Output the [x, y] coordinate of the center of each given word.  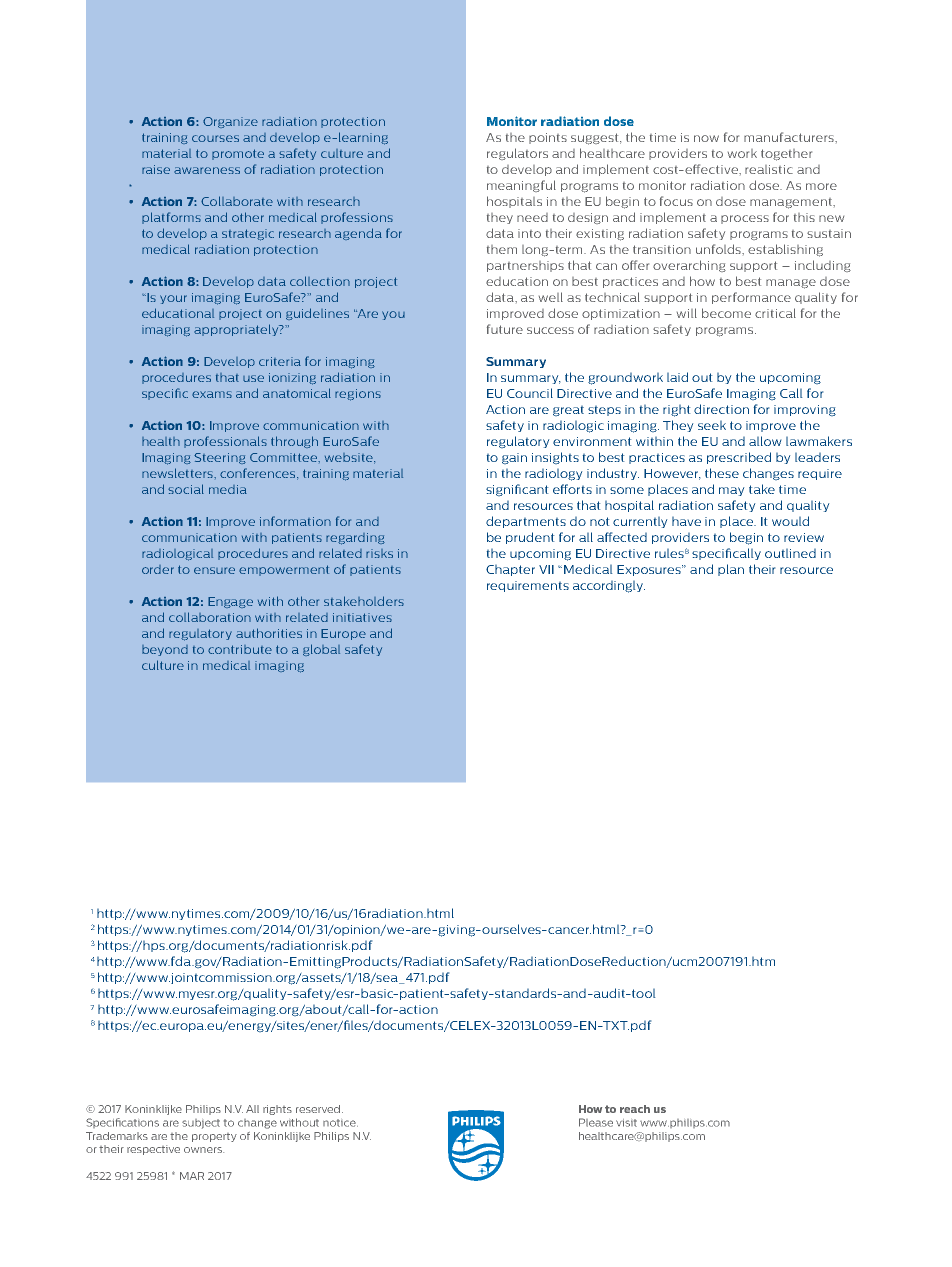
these [722, 473]
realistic [769, 169]
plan [731, 570]
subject [201, 1124]
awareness [207, 170]
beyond [165, 650]
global [321, 650]
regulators [517, 154]
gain [514, 458]
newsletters [178, 473]
